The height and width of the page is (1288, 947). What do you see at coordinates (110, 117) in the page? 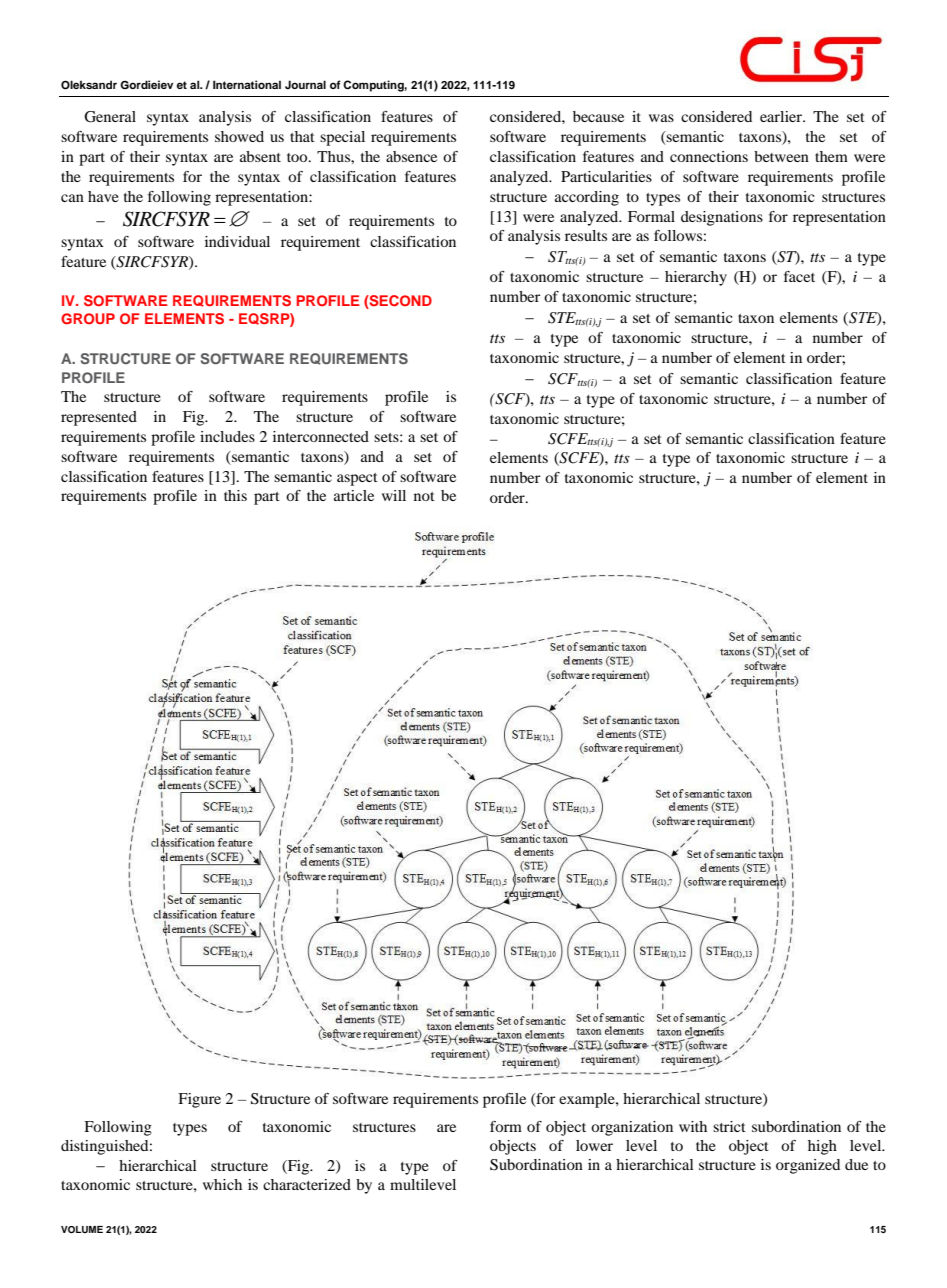
I see `General` at bounding box center [110, 117].
